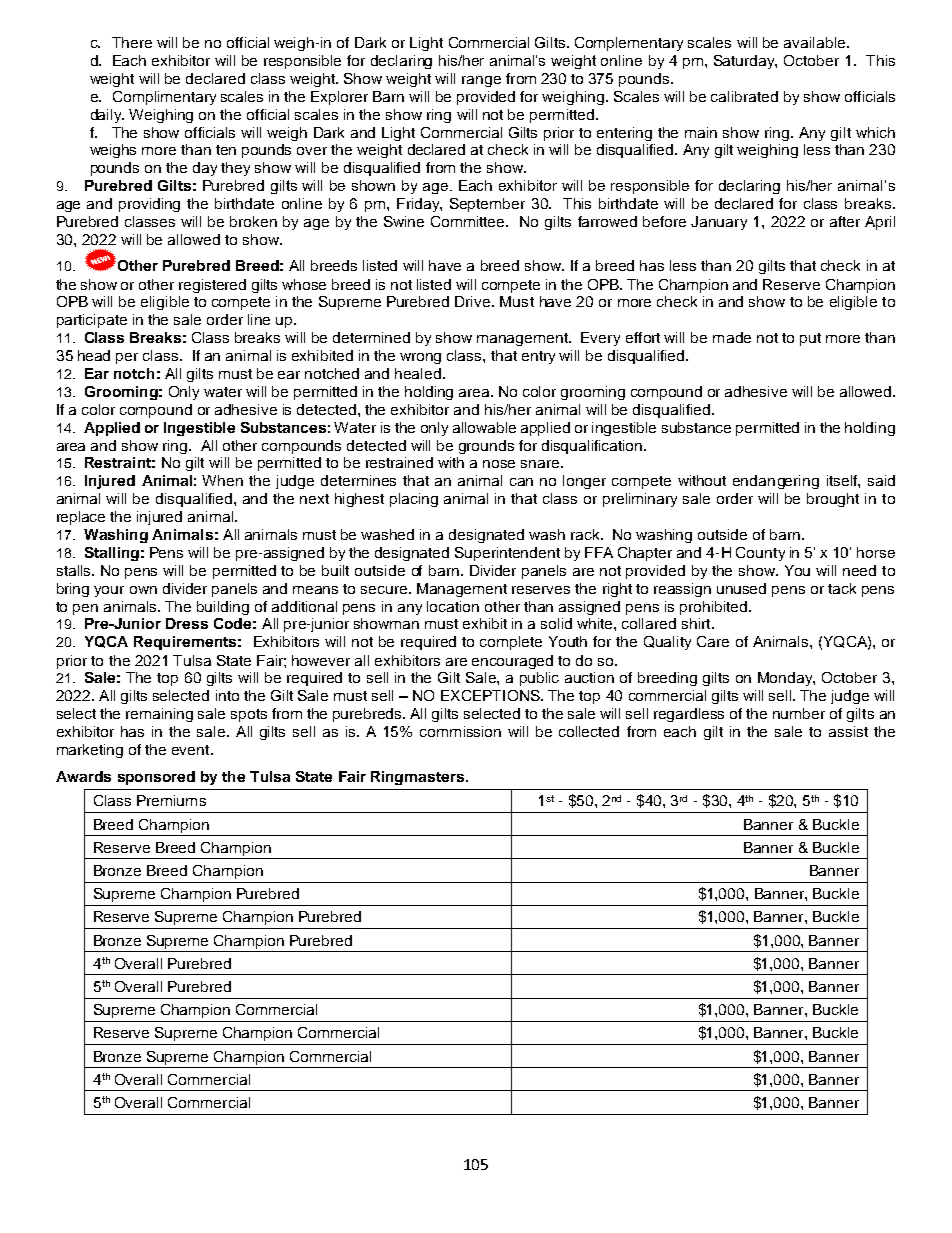 The image size is (952, 1233). Describe the element at coordinates (474, 301) in the screenshot. I see `Drive` at that location.
